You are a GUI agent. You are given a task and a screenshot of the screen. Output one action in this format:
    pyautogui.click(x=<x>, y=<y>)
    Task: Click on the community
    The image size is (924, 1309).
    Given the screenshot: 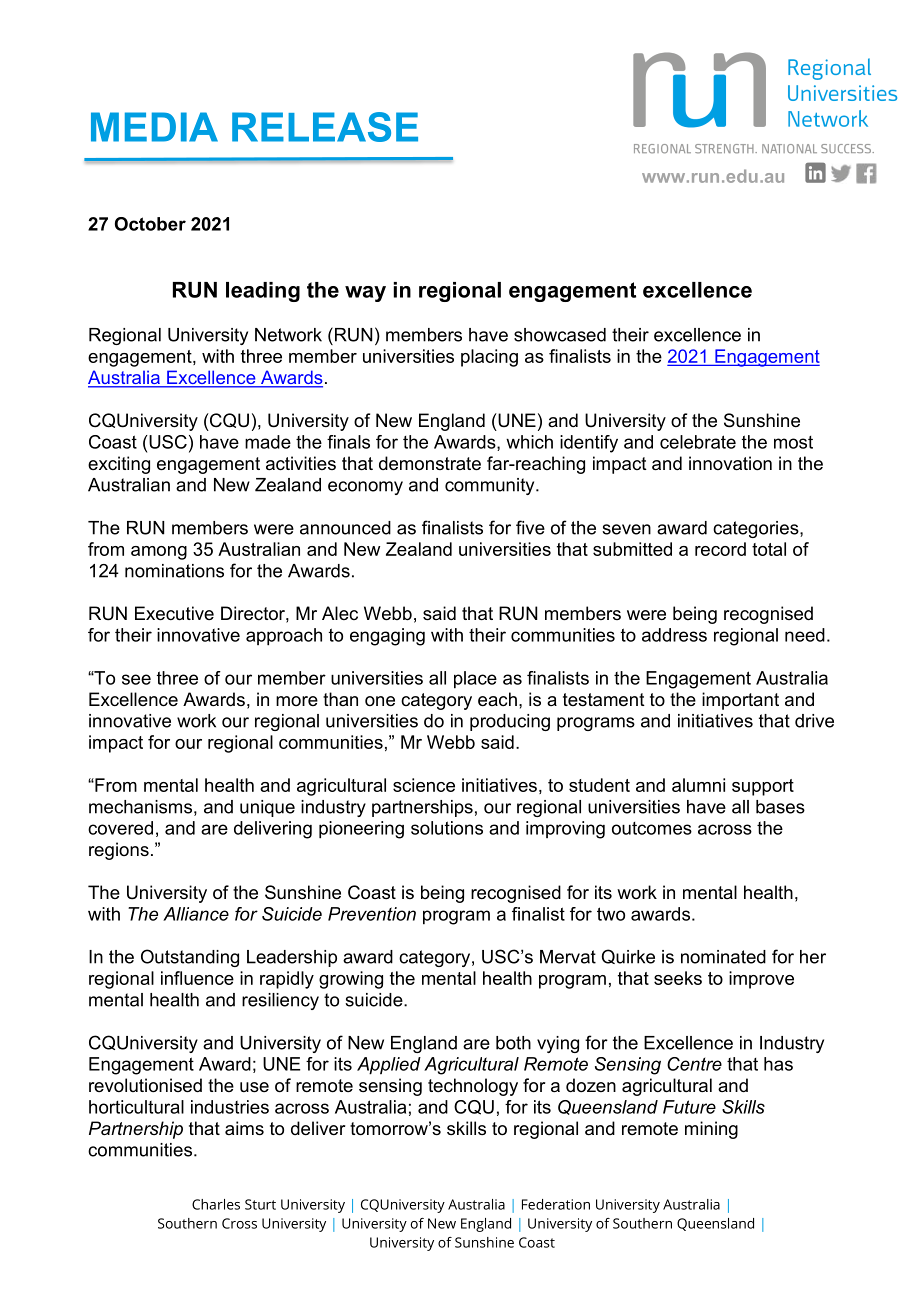 What is the action you would take?
    pyautogui.click(x=491, y=486)
